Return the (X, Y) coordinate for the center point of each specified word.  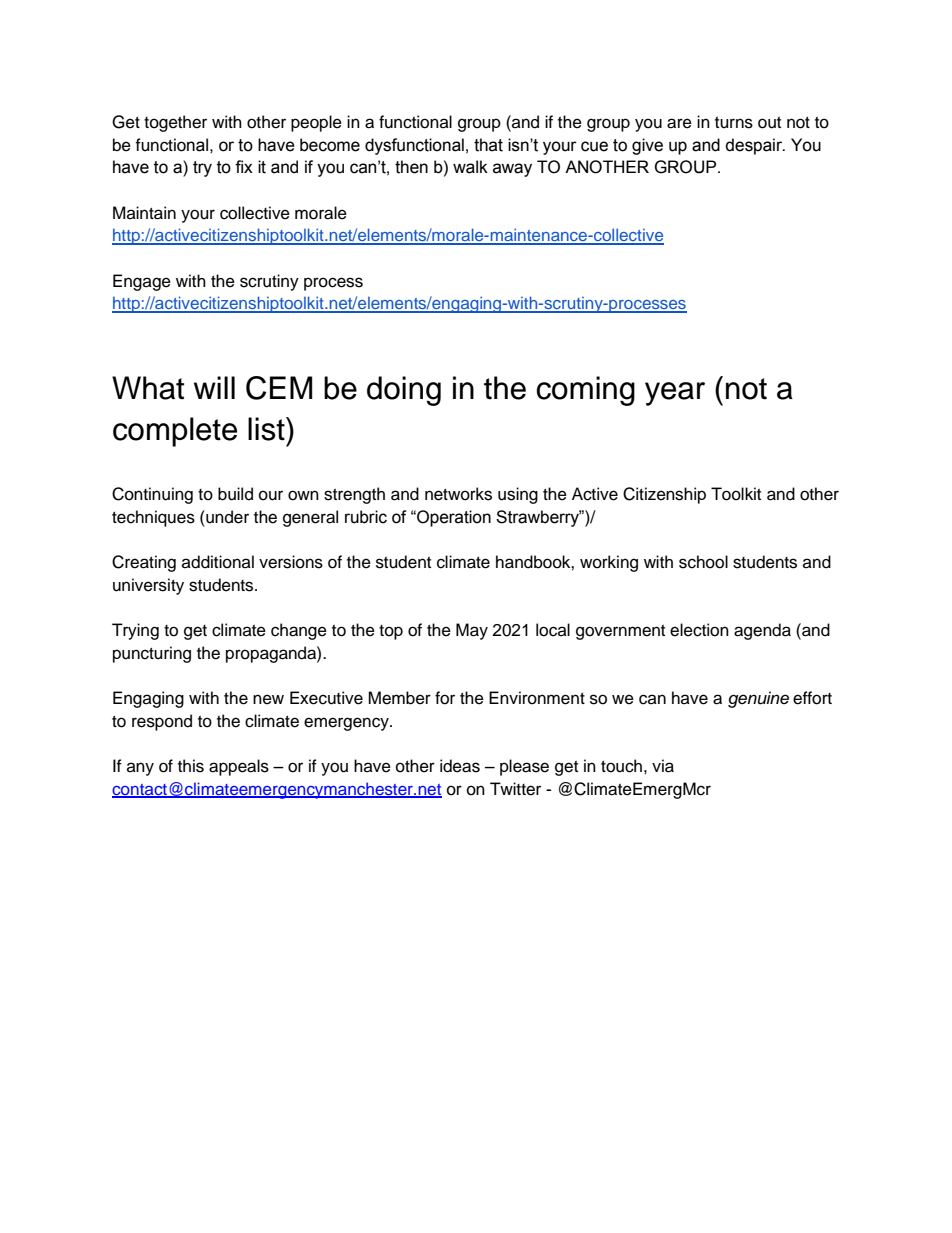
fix (244, 166)
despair (755, 146)
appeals (239, 767)
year (675, 394)
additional (218, 562)
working (609, 563)
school (703, 562)
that (488, 145)
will (214, 387)
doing (404, 391)
